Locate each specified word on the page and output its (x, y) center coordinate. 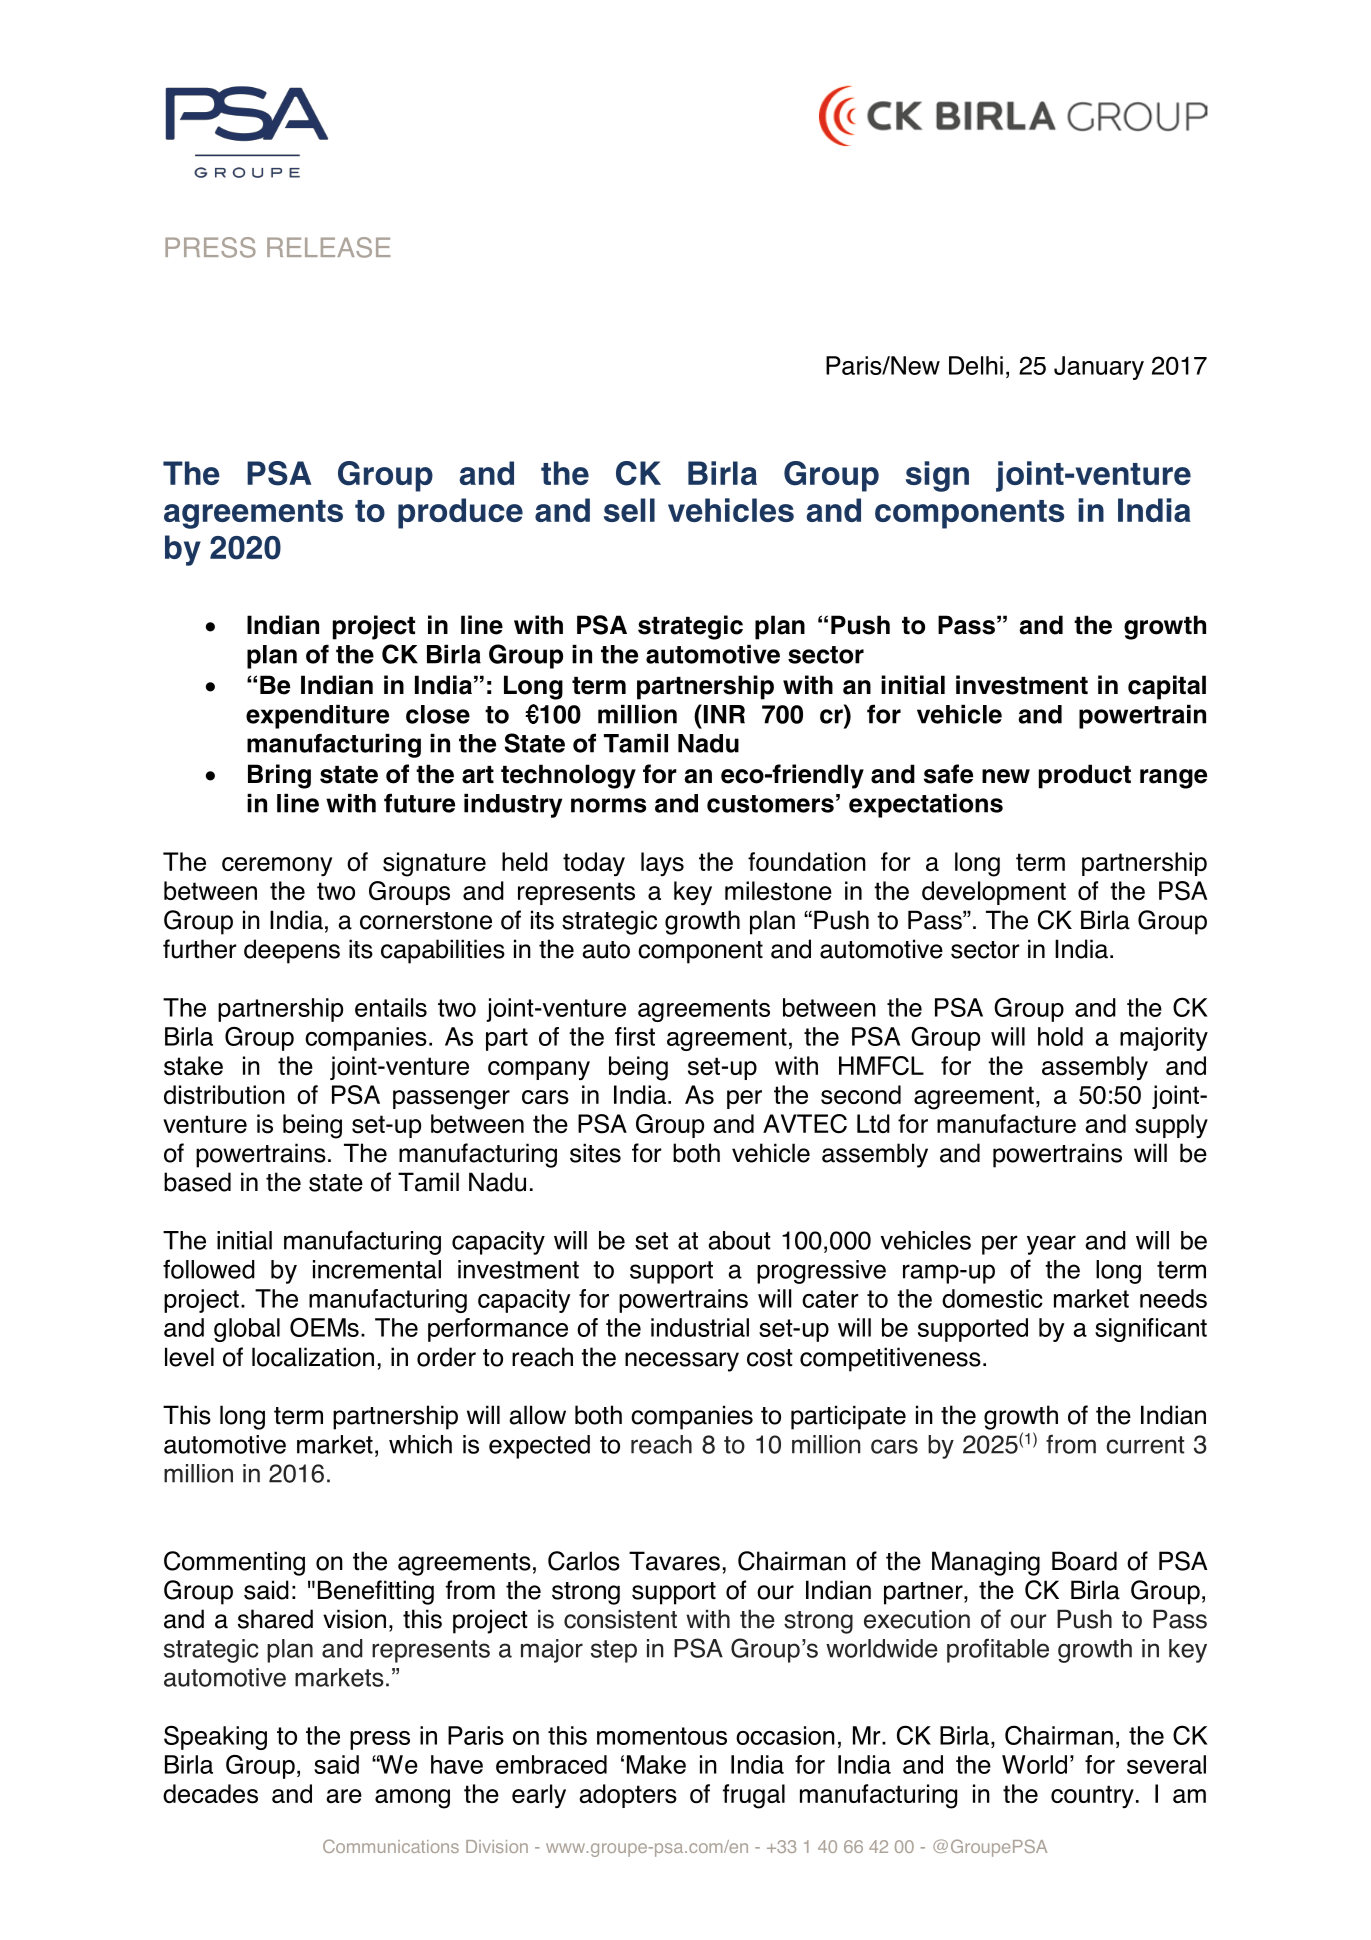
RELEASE (328, 247)
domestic (992, 1298)
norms (608, 805)
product (1085, 776)
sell (629, 510)
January (1099, 368)
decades (210, 1794)
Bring (279, 776)
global (247, 1330)
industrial (700, 1327)
